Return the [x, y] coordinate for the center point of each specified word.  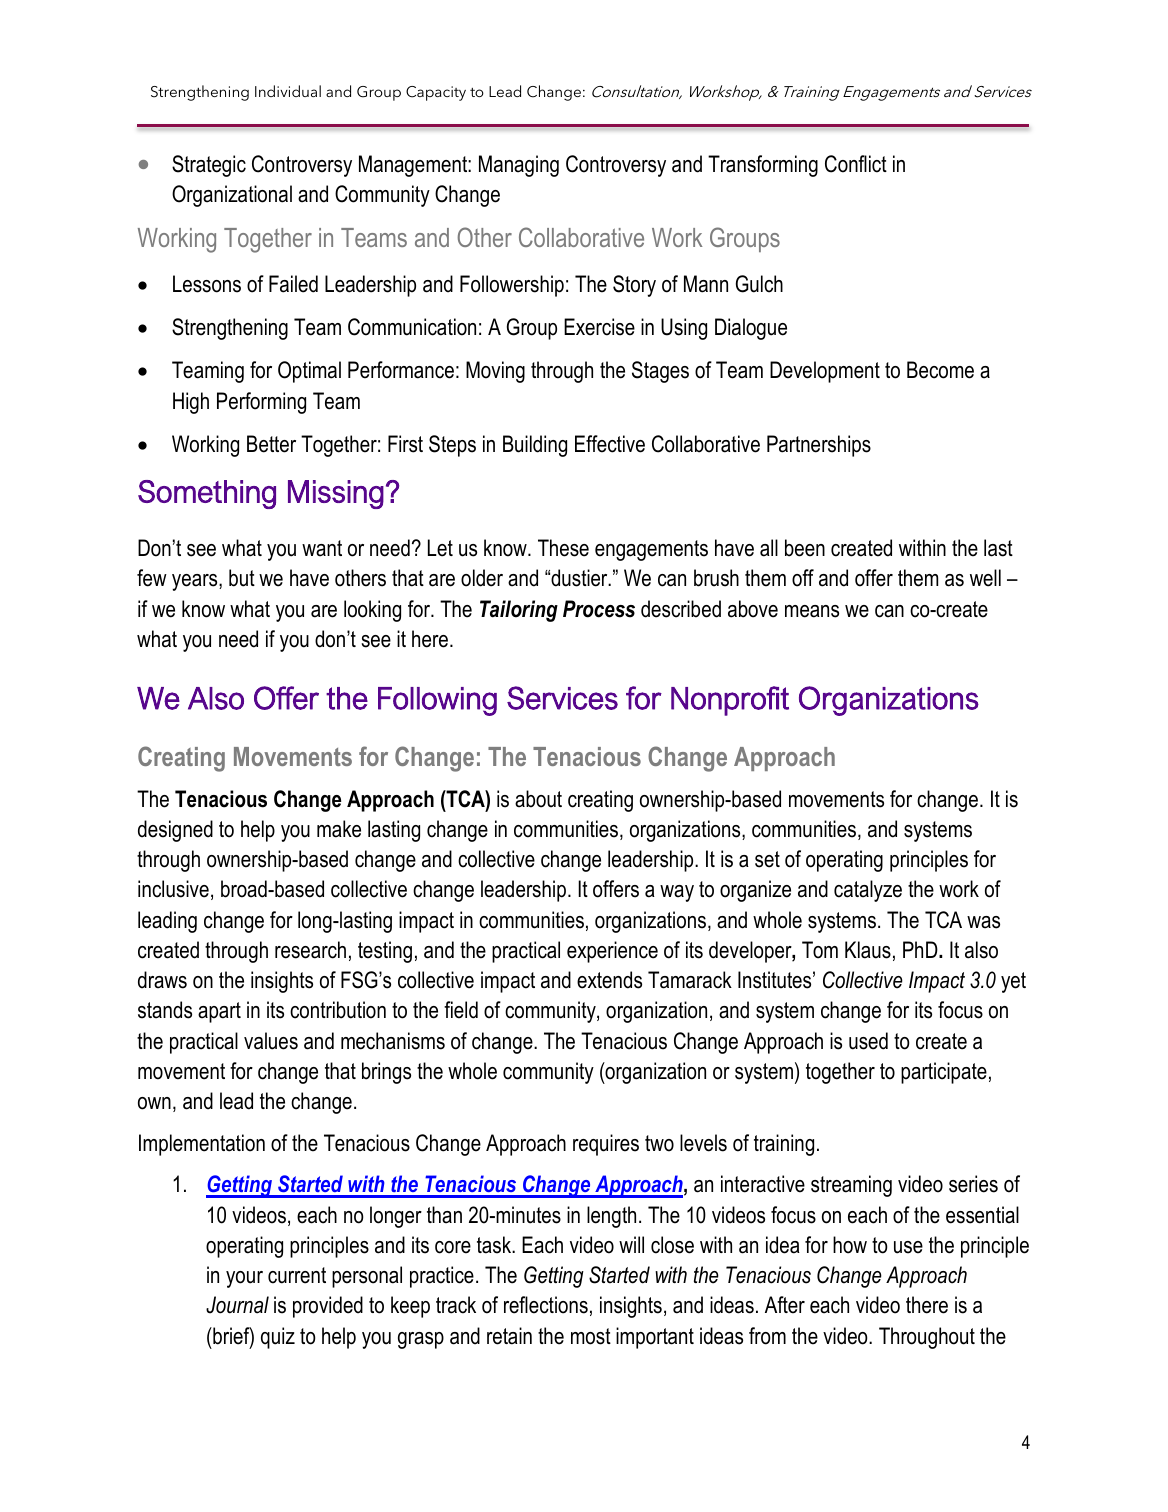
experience [612, 952]
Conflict [856, 164]
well [985, 578]
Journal [237, 1305]
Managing [519, 166]
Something [207, 494]
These [563, 548]
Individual [288, 91]
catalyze [868, 891]
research [310, 950]
